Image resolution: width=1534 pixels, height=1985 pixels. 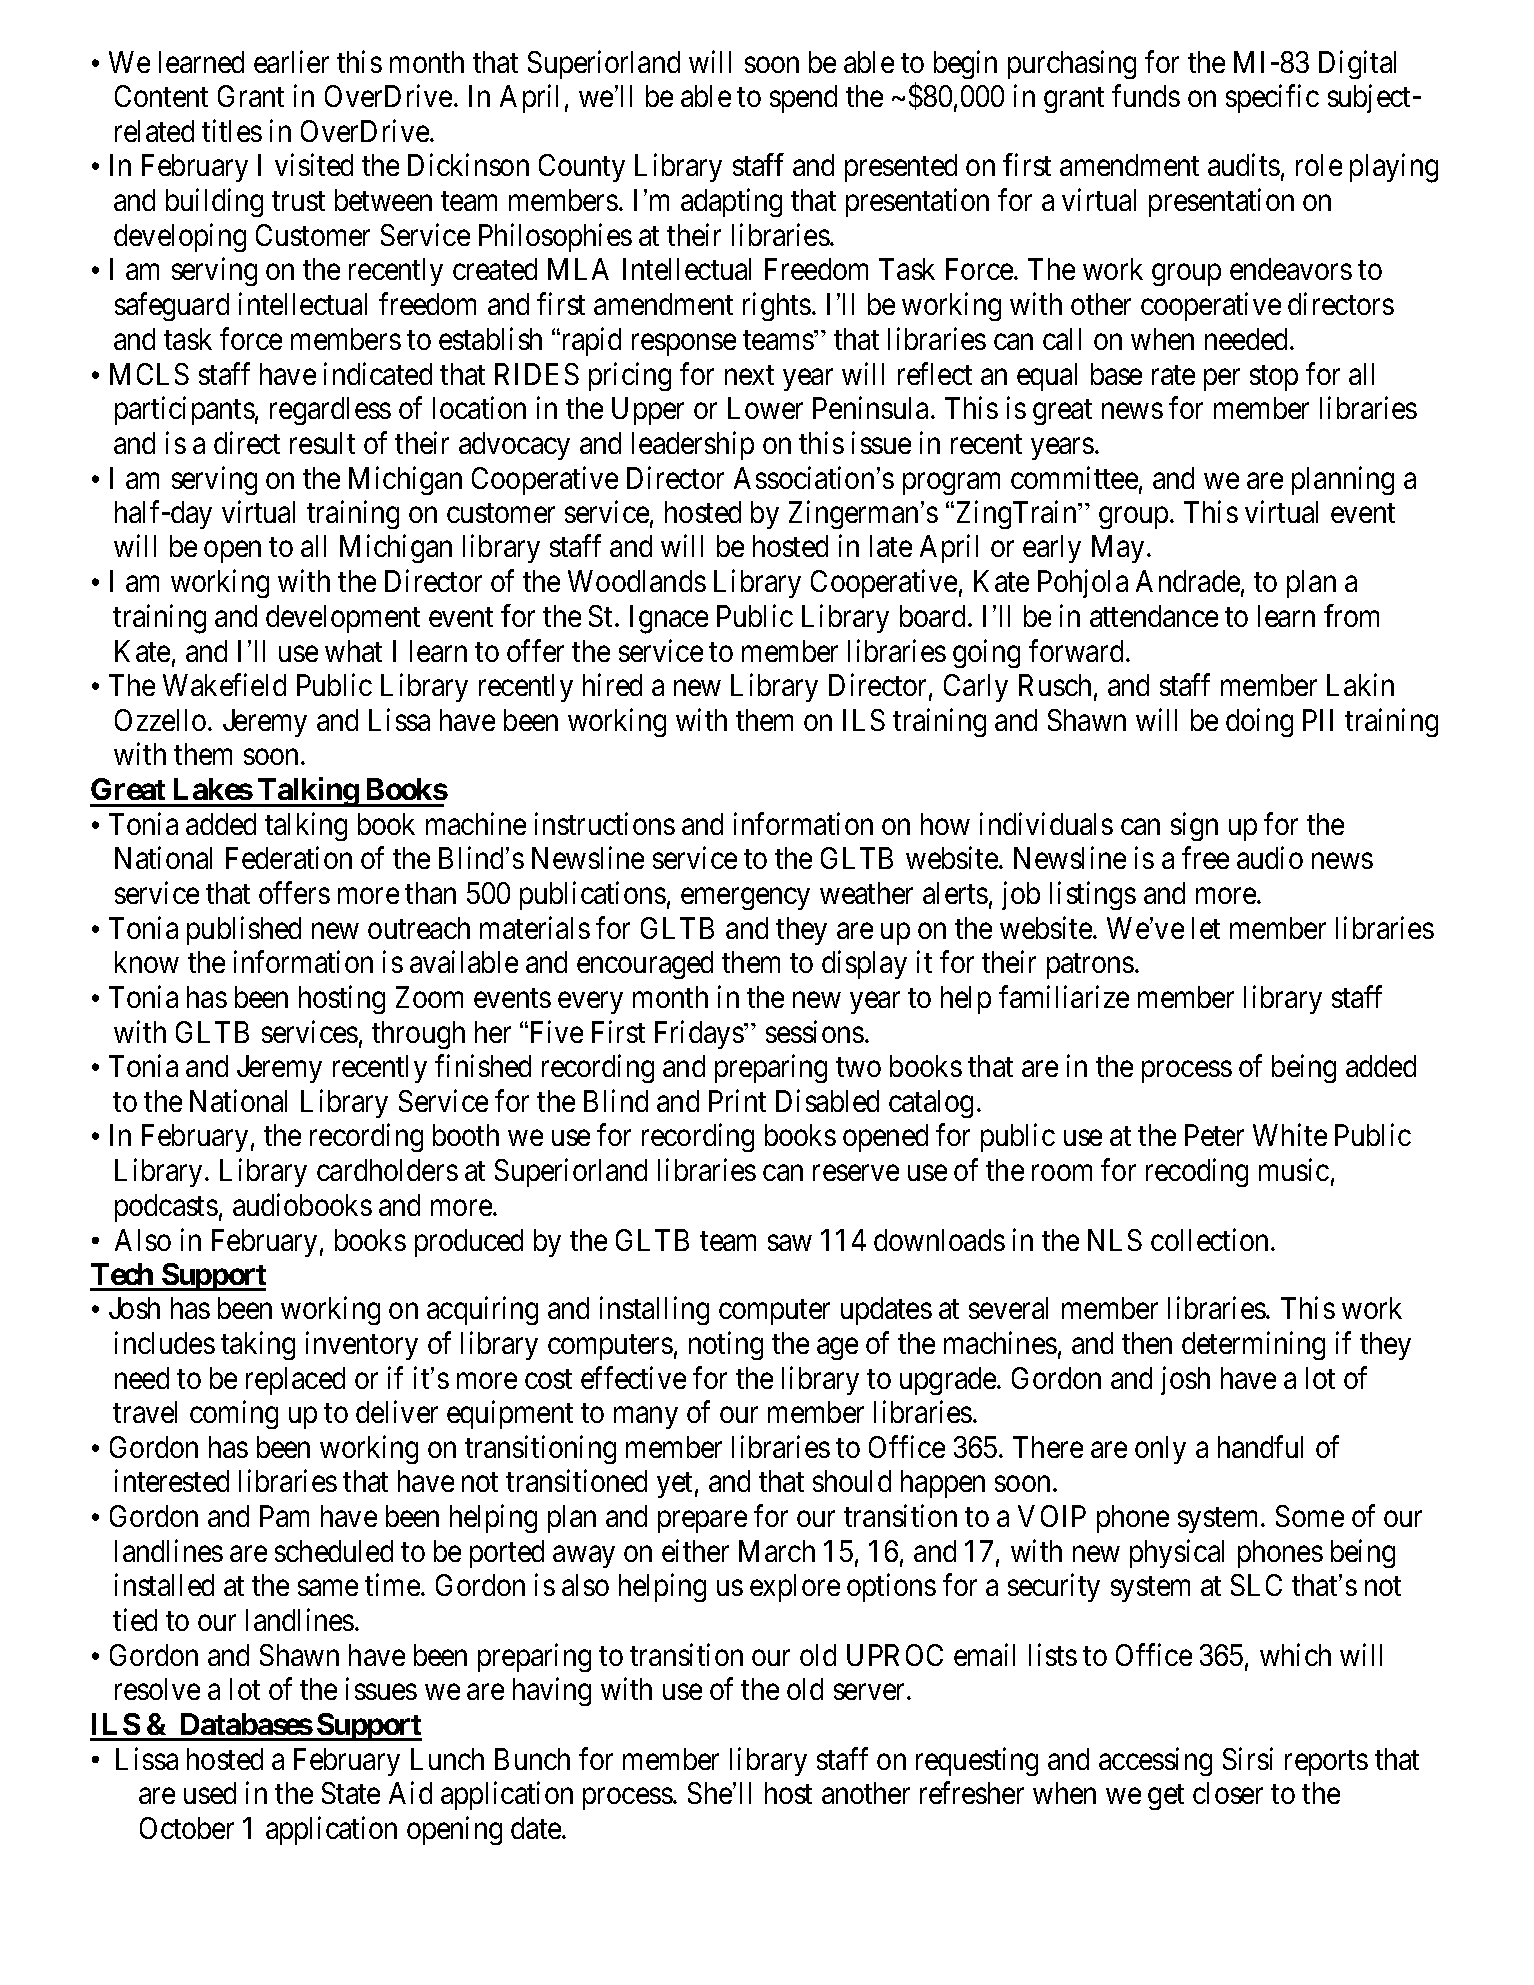 I want to click on State, so click(x=351, y=1793).
